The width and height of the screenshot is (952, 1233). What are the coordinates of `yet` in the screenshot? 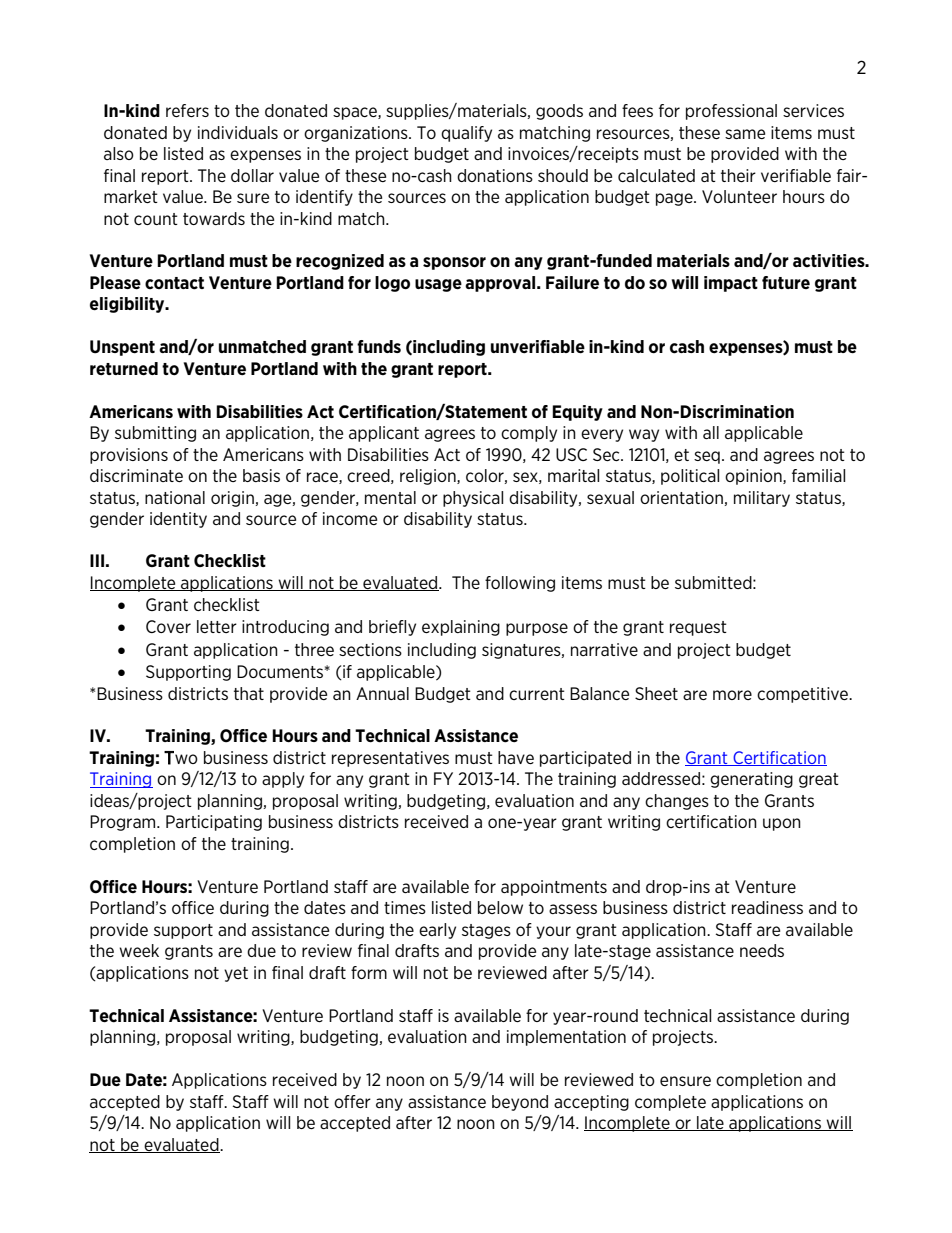 It's located at (236, 974).
